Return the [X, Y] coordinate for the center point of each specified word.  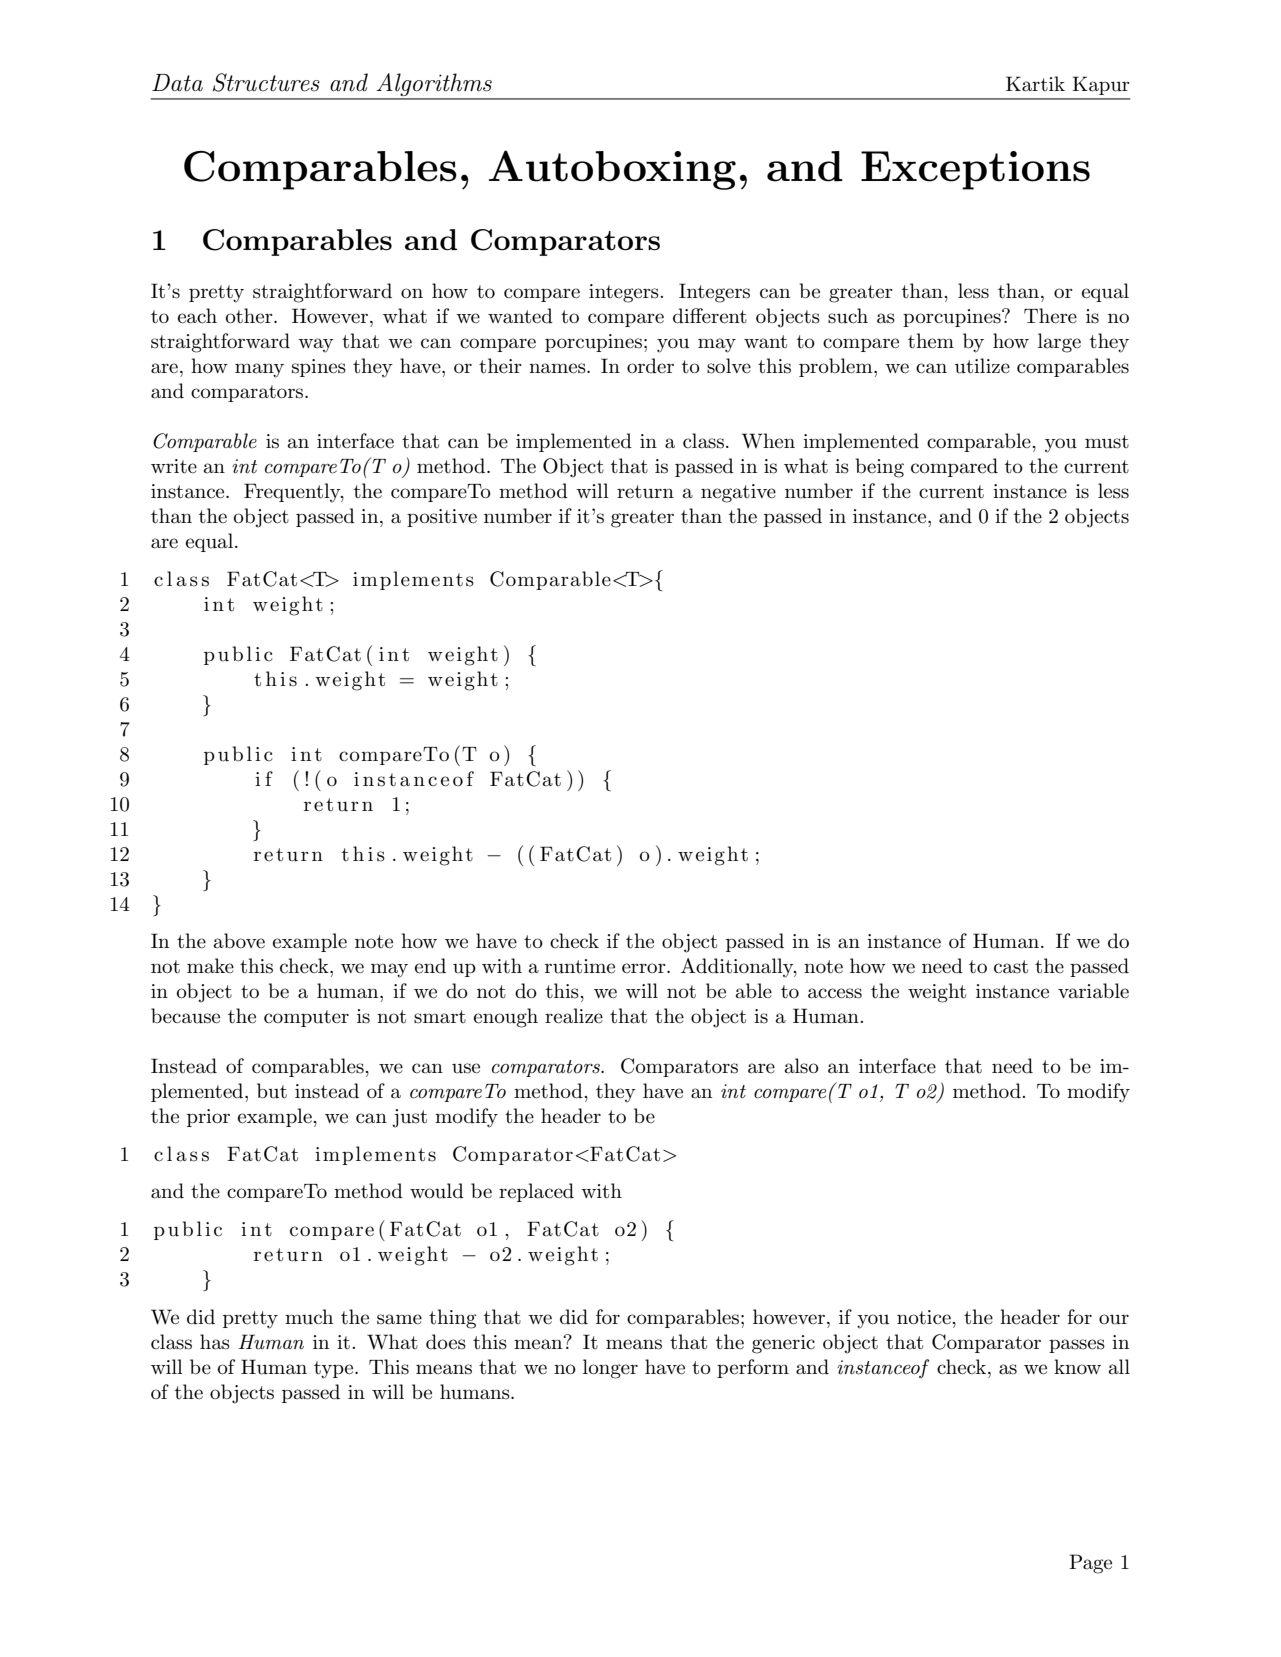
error [645, 968]
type [335, 1370]
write [174, 466]
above [239, 941]
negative [738, 493]
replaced [536, 1192]
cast [1011, 967]
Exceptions [975, 170]
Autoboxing [612, 170]
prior [208, 1118]
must [1107, 442]
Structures [266, 82]
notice [925, 1317]
